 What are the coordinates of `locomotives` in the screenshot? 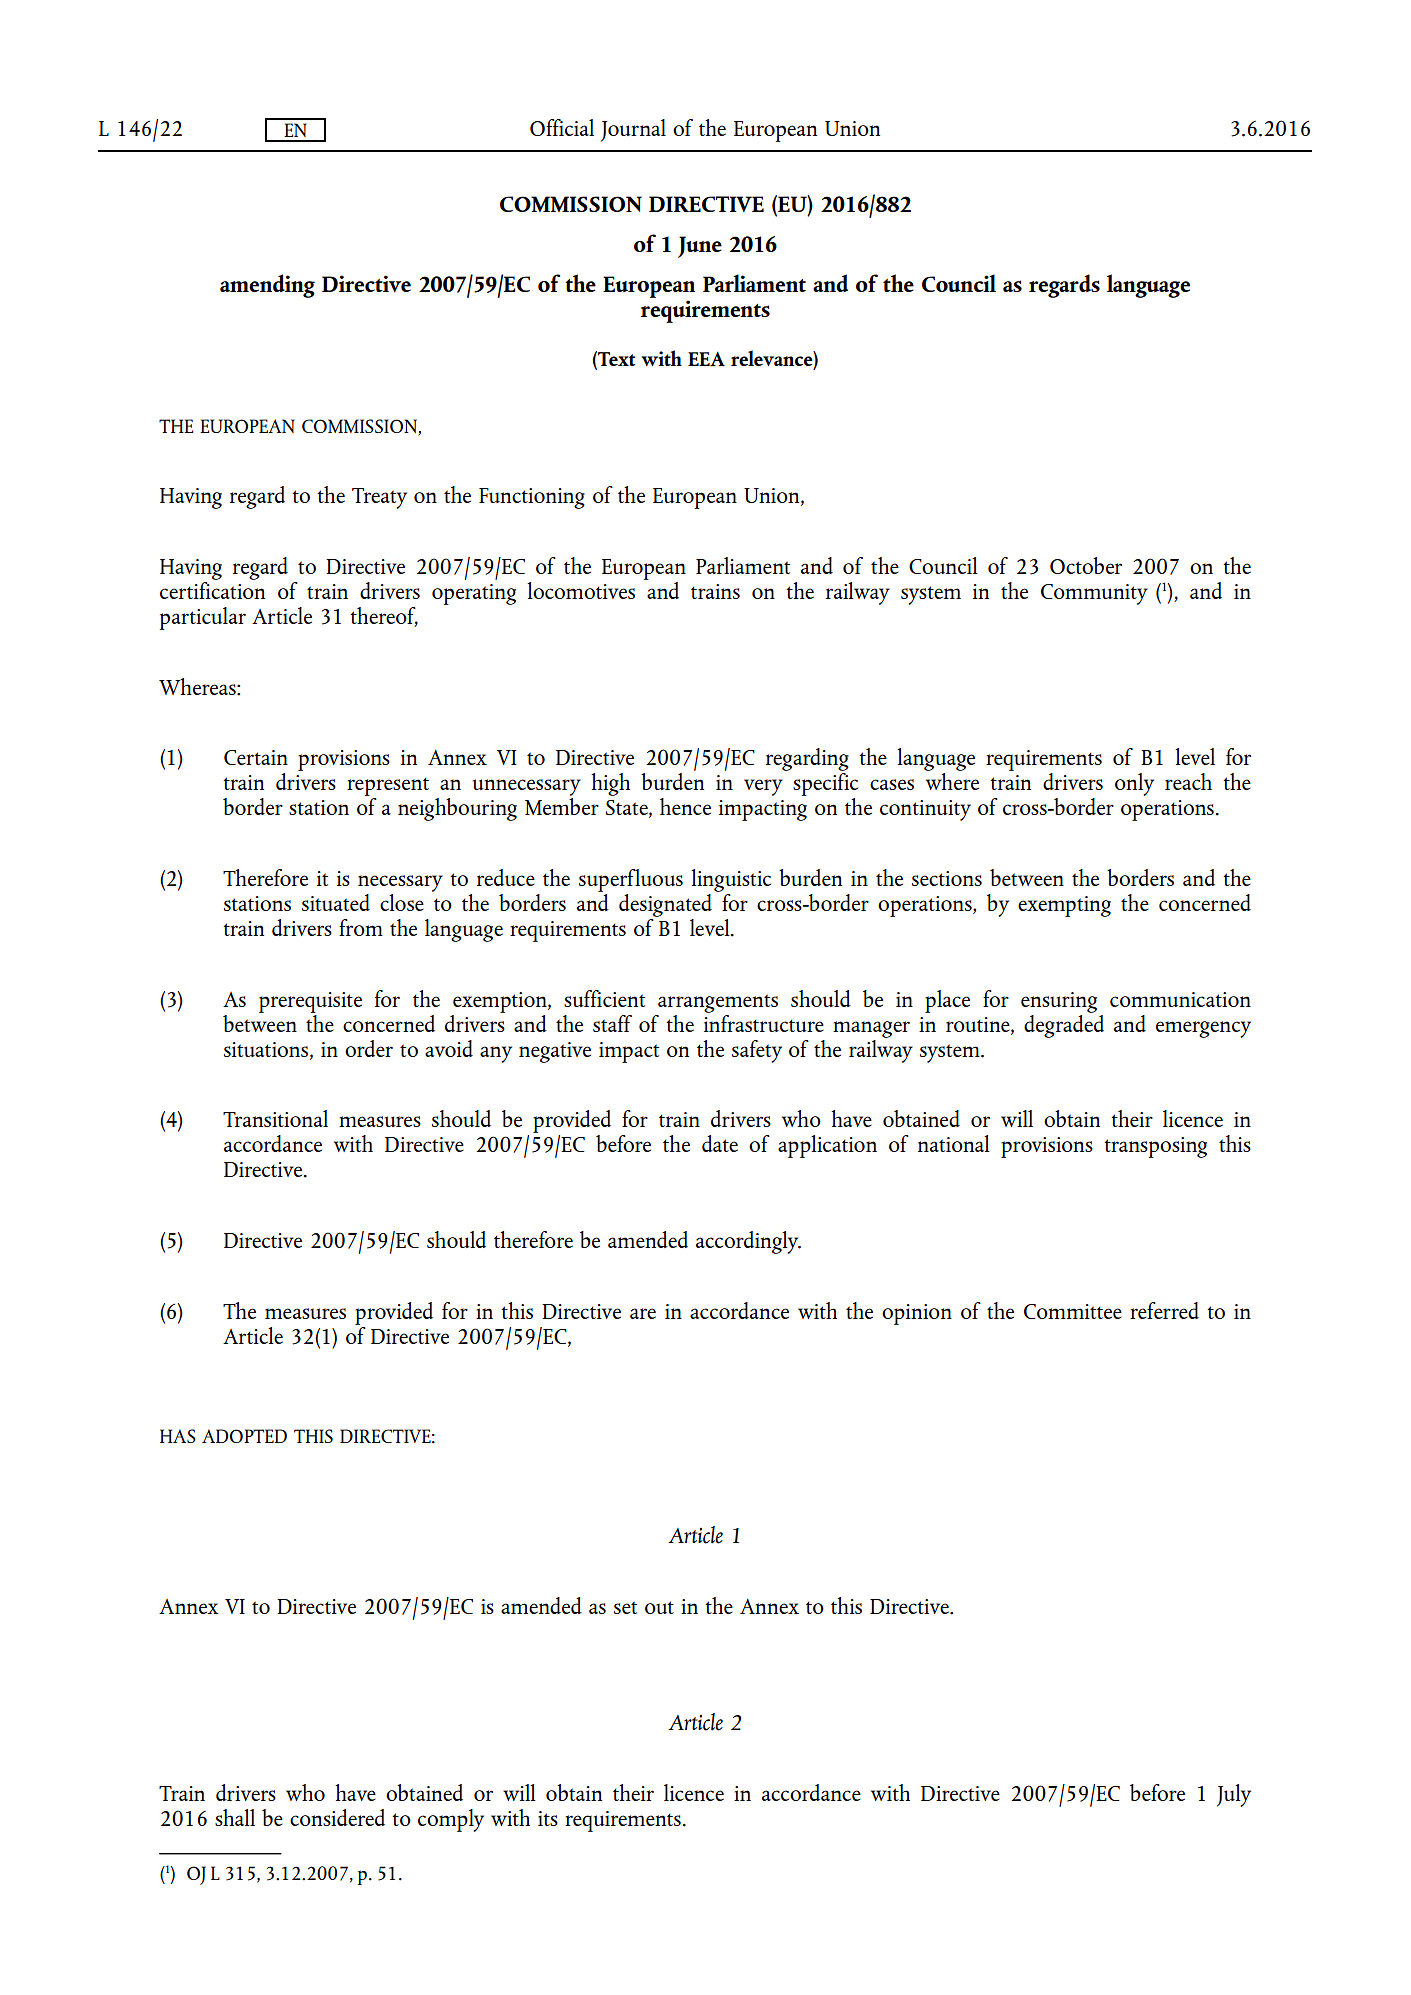 It's located at (581, 590).
